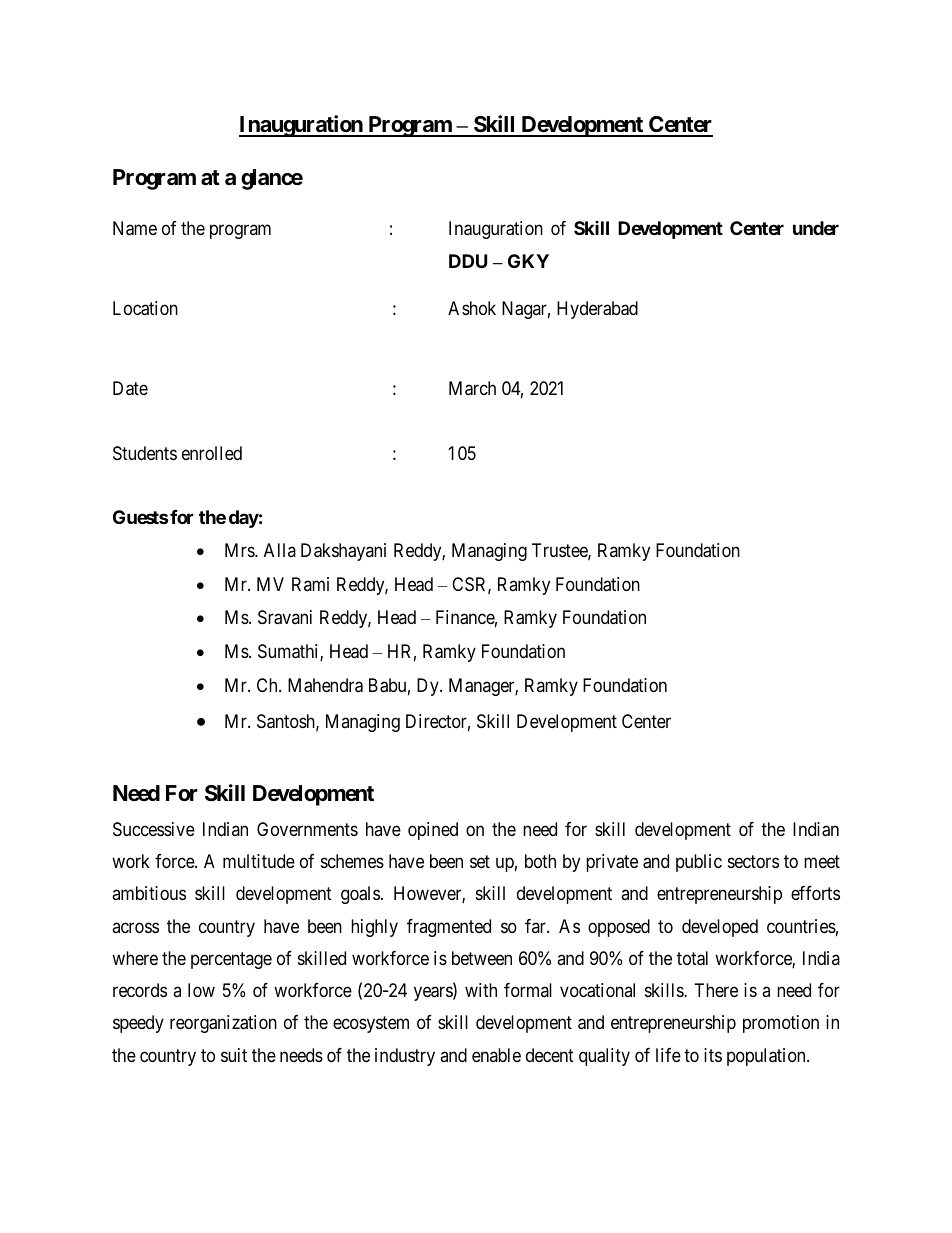 This screenshot has height=1233, width=952. Describe the element at coordinates (753, 861) in the screenshot. I see `sectors` at that location.
